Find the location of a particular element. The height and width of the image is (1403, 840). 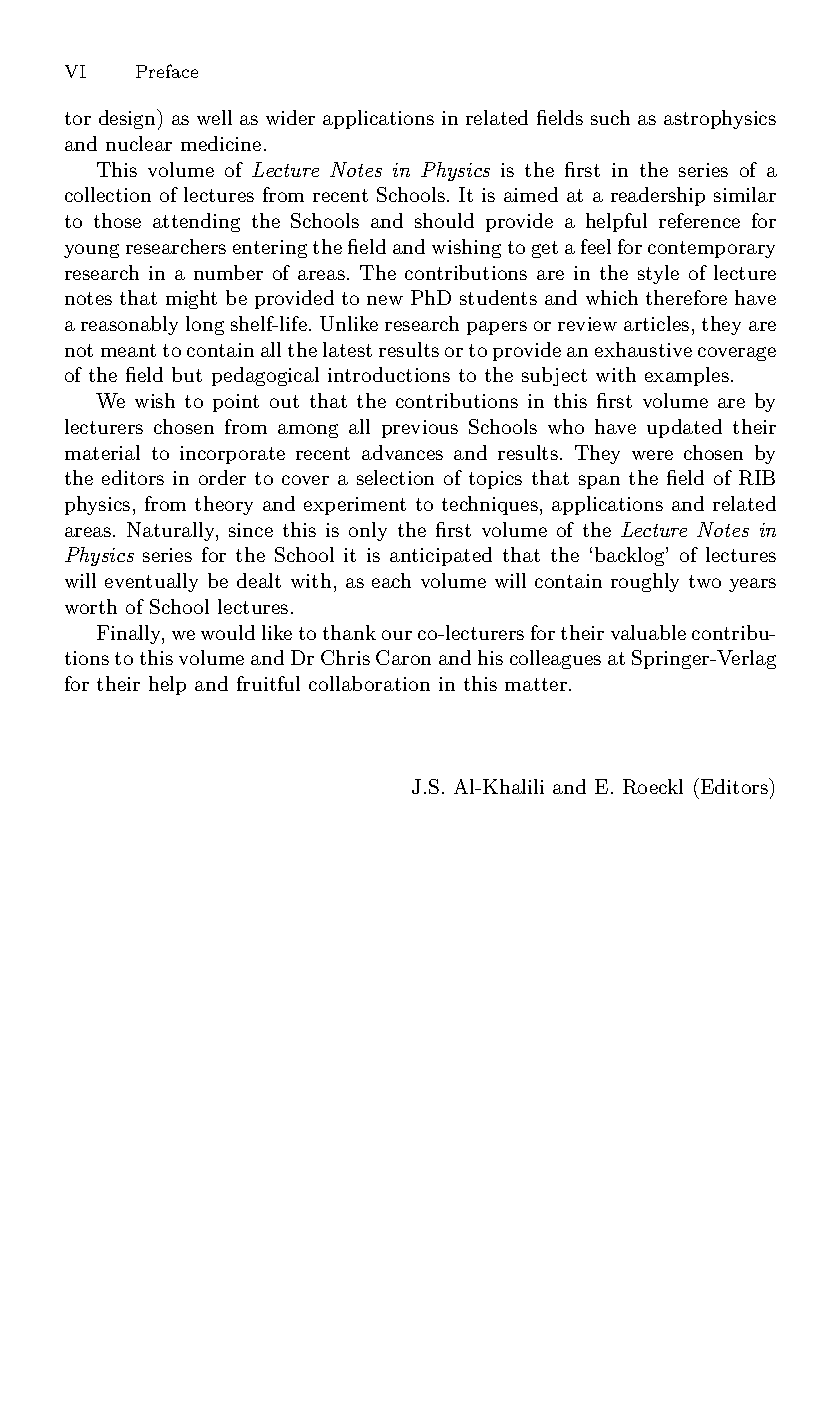

would is located at coordinates (228, 632).
